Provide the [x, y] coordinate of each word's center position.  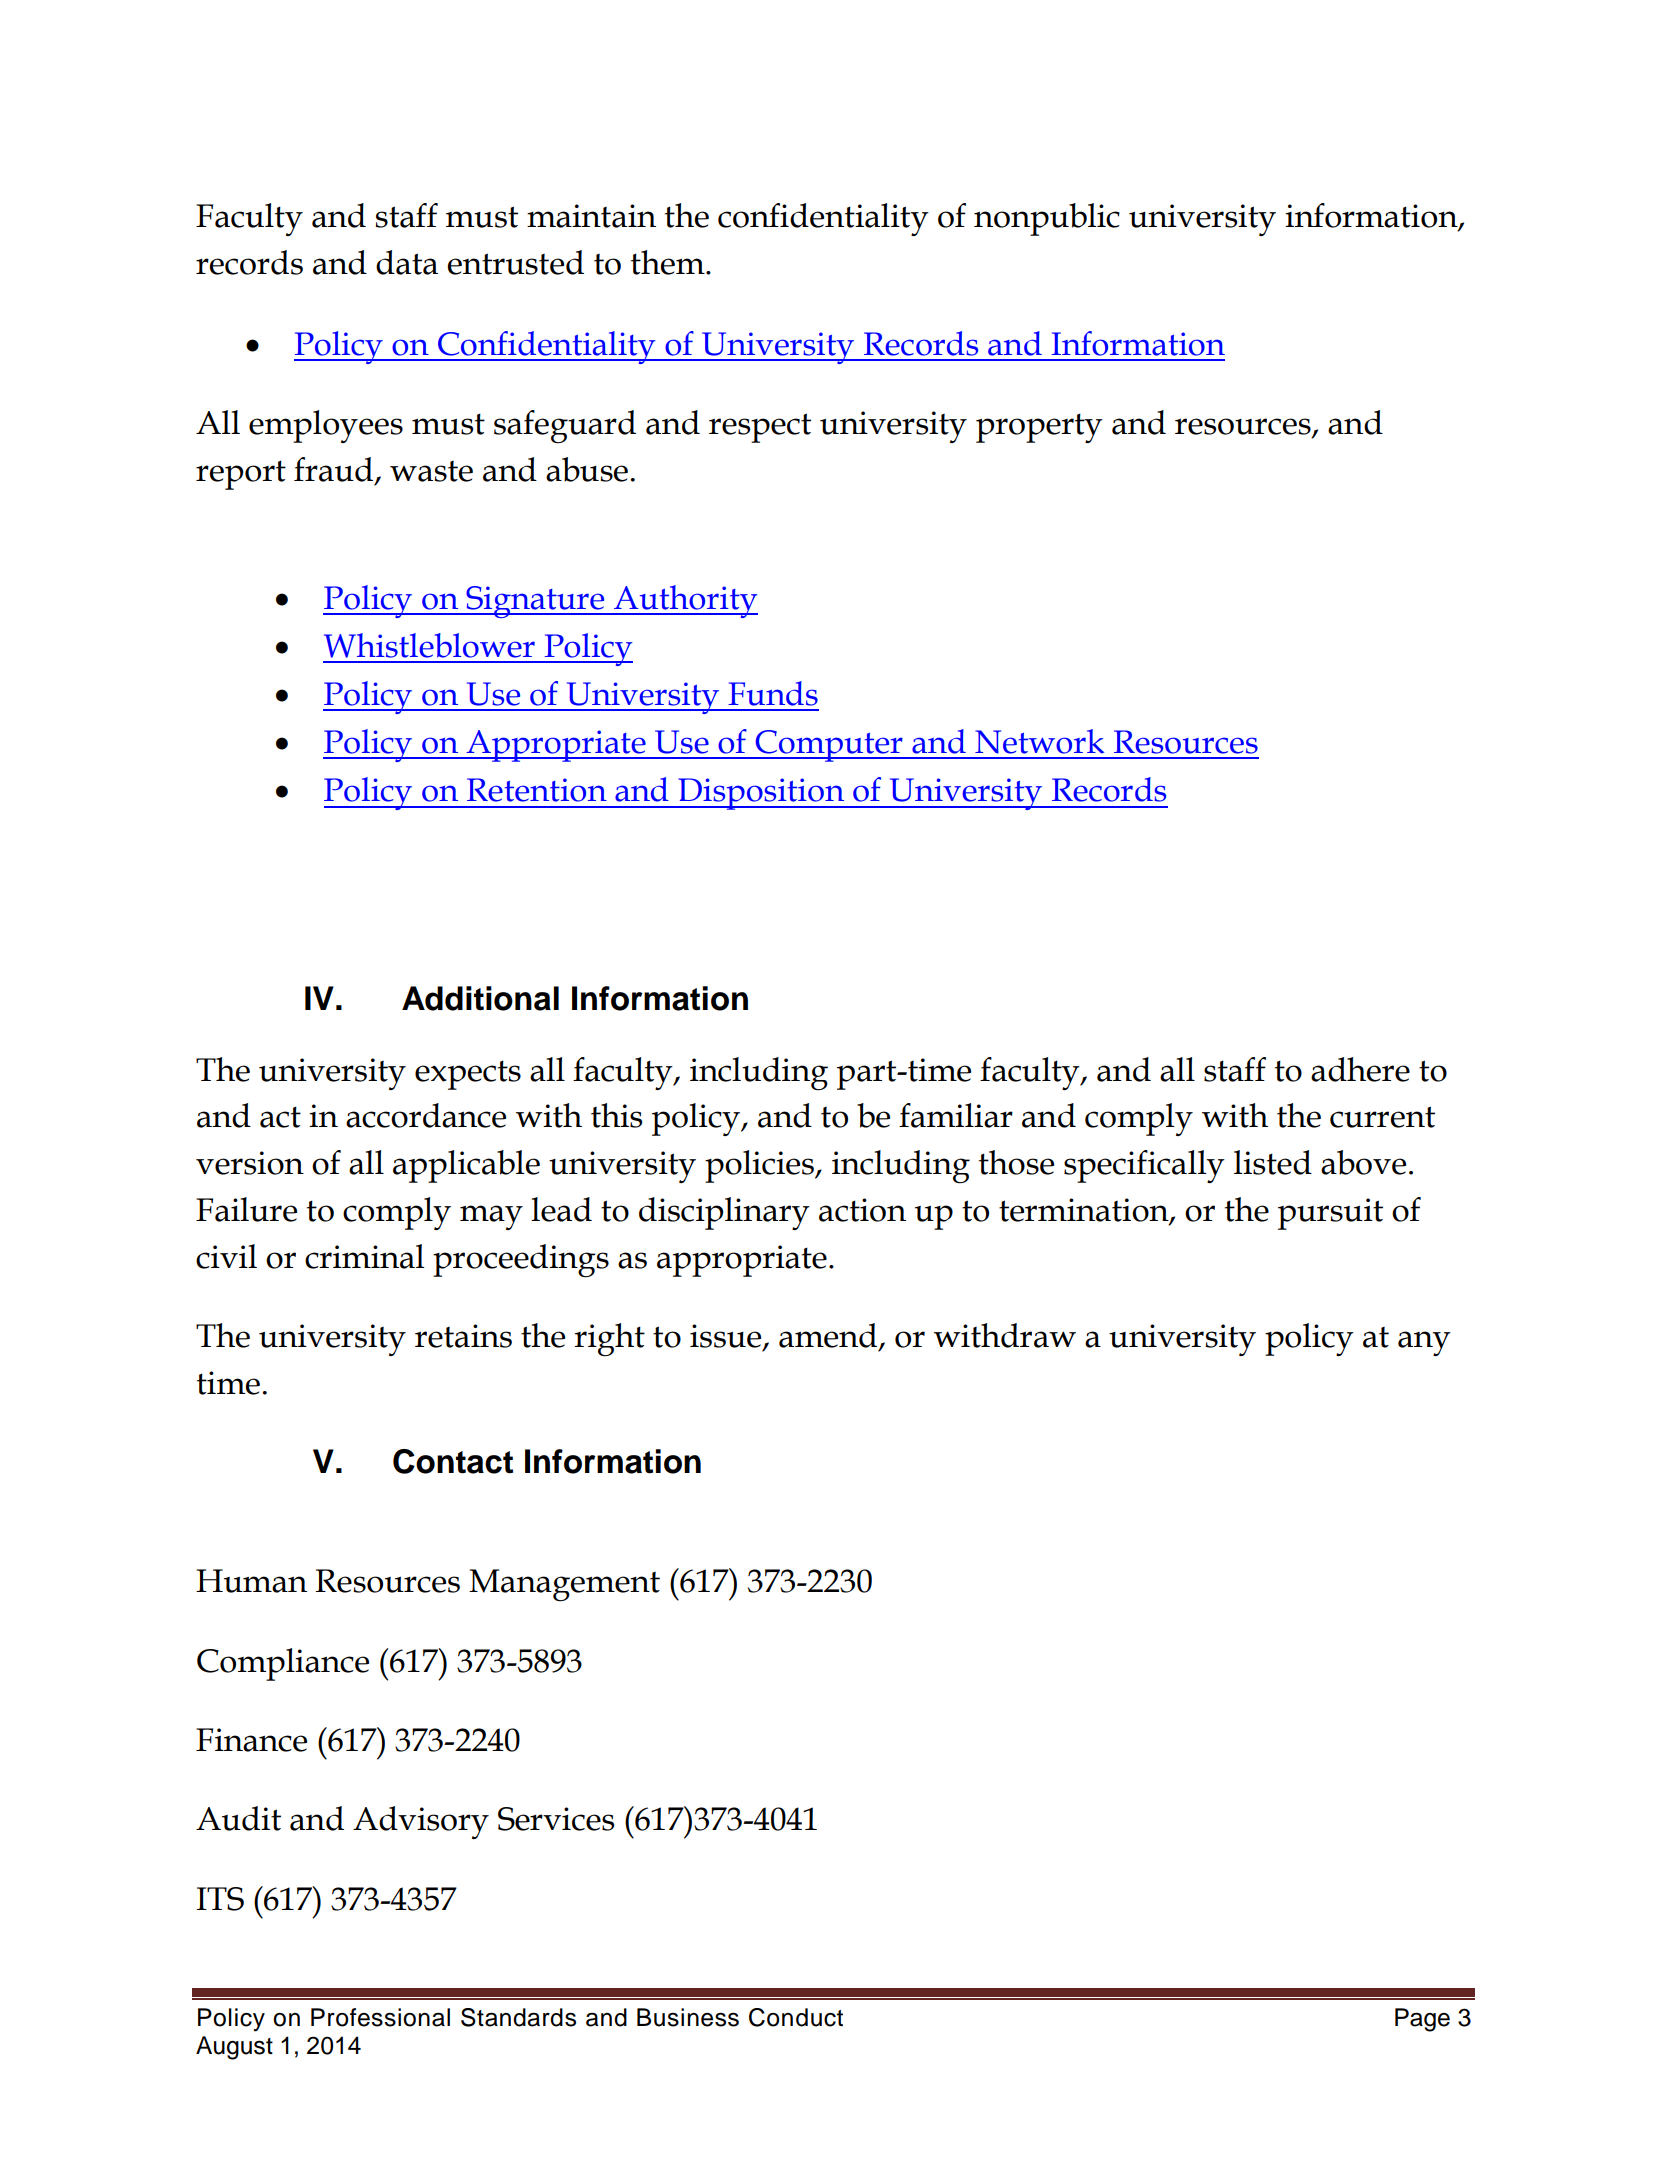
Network [1040, 741]
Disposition [761, 794]
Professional [380, 2017]
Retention [537, 790]
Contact [453, 1461]
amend [829, 1336]
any [1424, 1343]
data [407, 262]
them [669, 262]
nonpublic [1047, 219]
